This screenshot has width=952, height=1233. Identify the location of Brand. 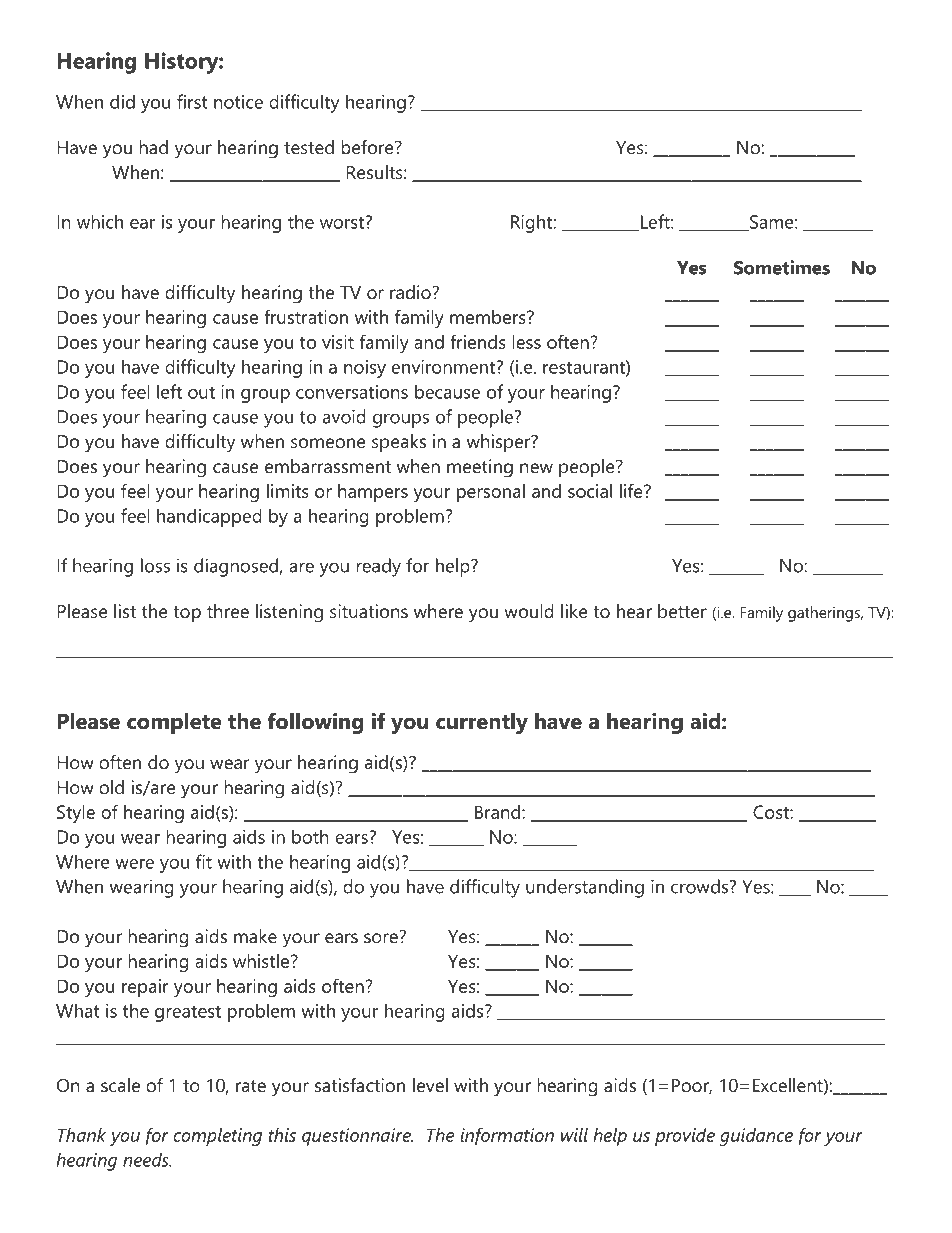
(497, 812).
